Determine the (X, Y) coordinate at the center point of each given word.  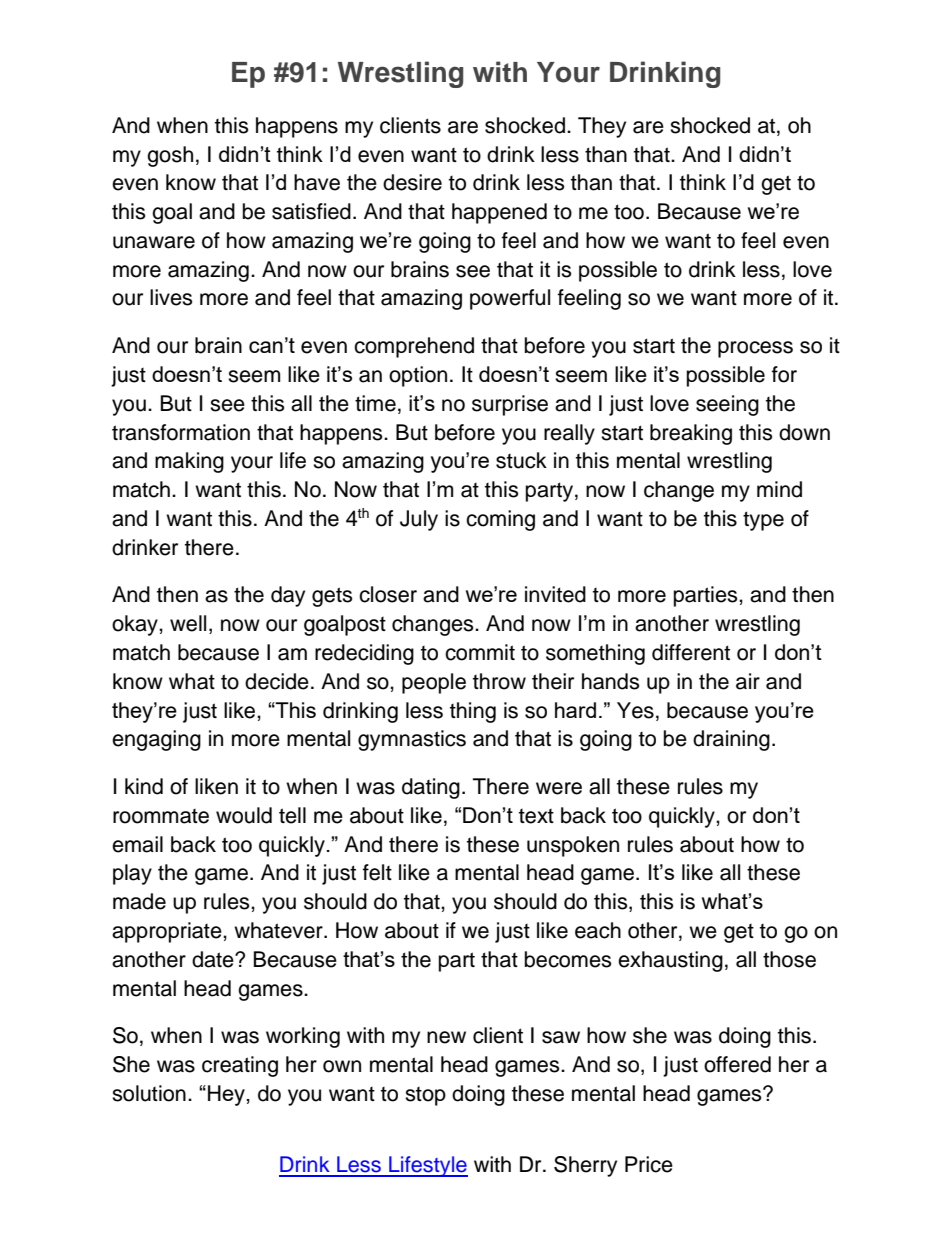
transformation (181, 432)
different (691, 652)
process (755, 349)
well (188, 623)
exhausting (670, 961)
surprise (510, 405)
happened (499, 213)
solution (149, 1093)
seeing (727, 405)
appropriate (168, 932)
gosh (170, 156)
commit (480, 652)
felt (377, 872)
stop (425, 1096)
